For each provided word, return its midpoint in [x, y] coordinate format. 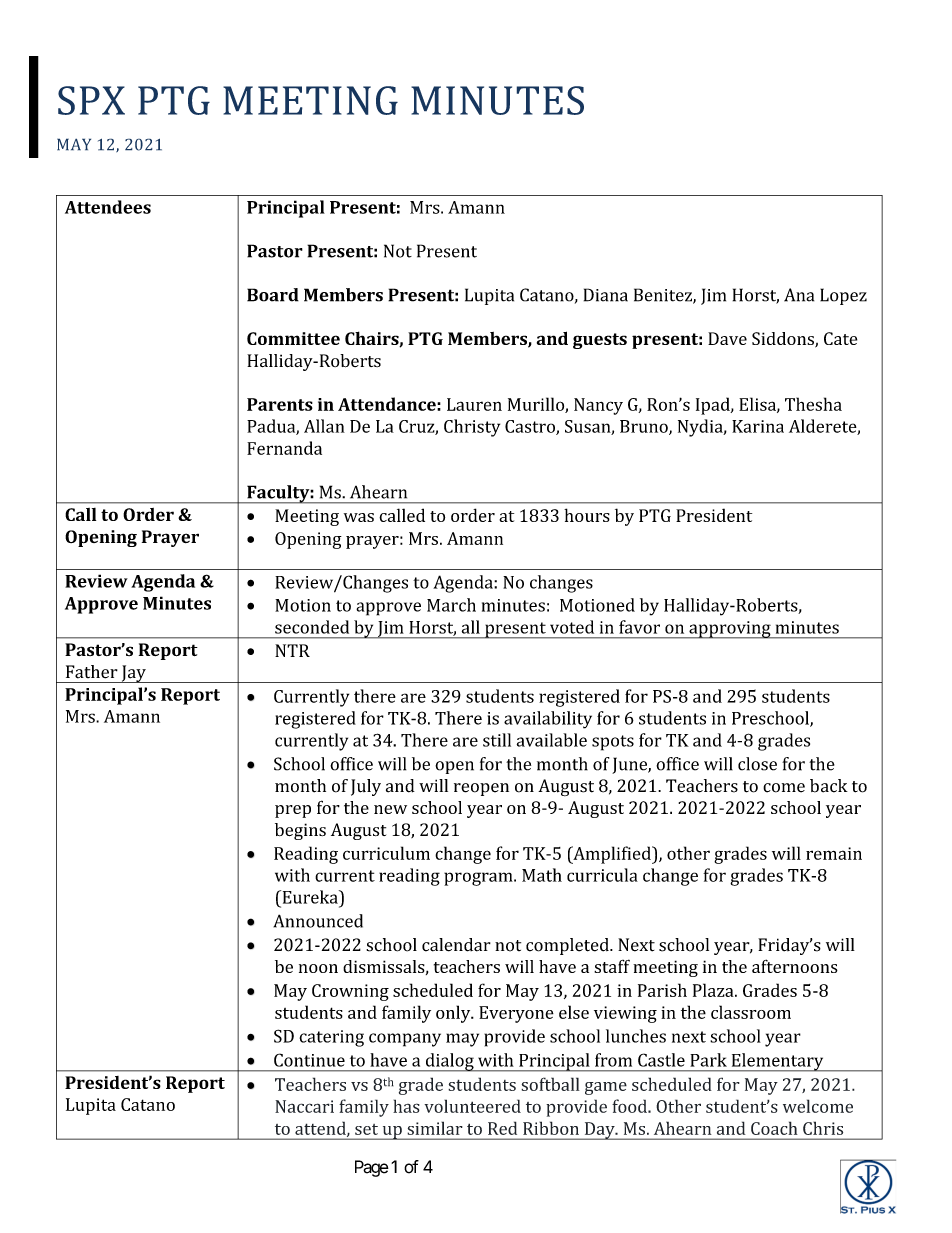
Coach [774, 1128]
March [451, 605]
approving [730, 630]
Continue [309, 1060]
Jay [133, 674]
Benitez [664, 296]
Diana [606, 295]
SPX [91, 100]
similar [435, 1128]
